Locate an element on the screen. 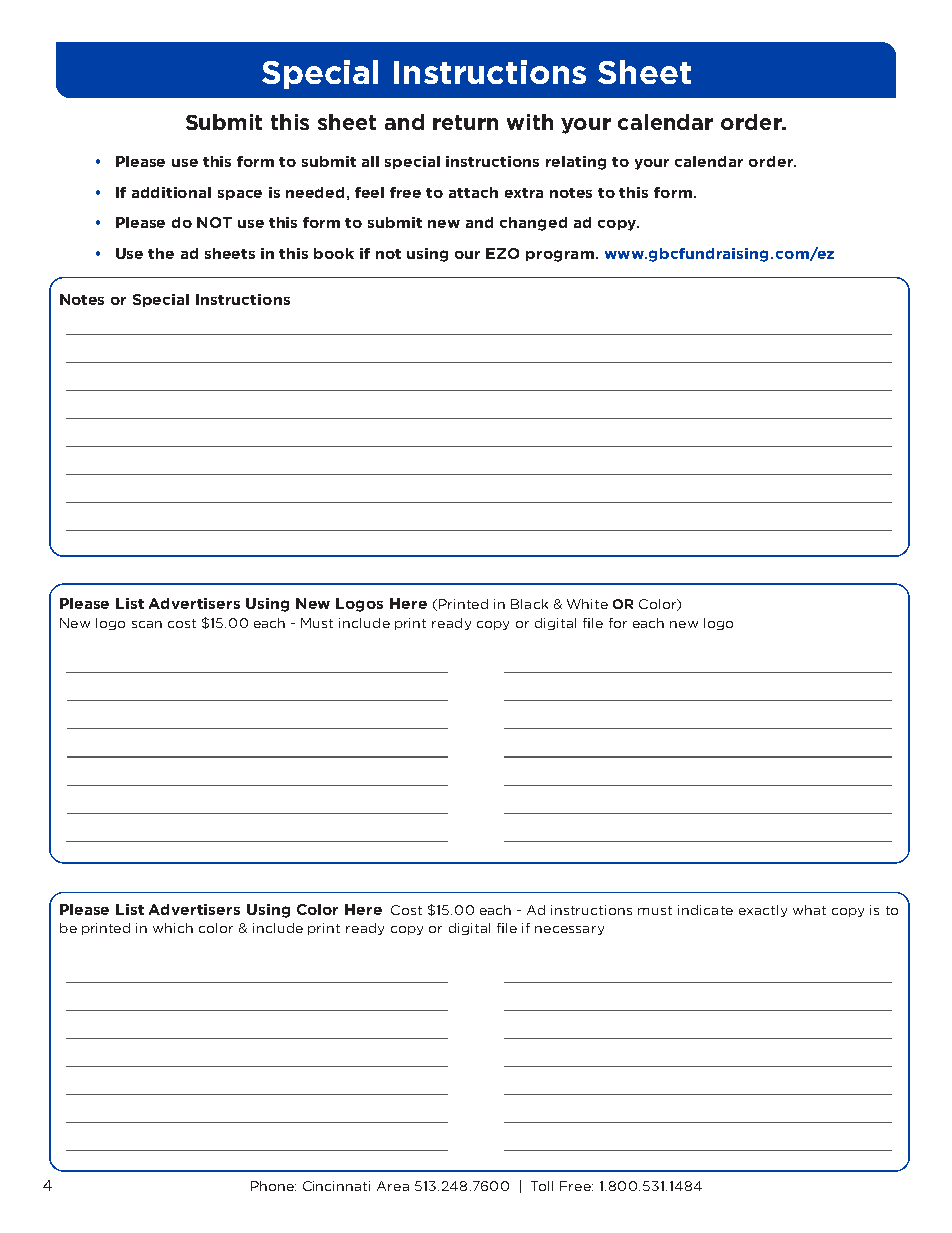 The width and height of the screenshot is (952, 1233). White is located at coordinates (587, 604).
